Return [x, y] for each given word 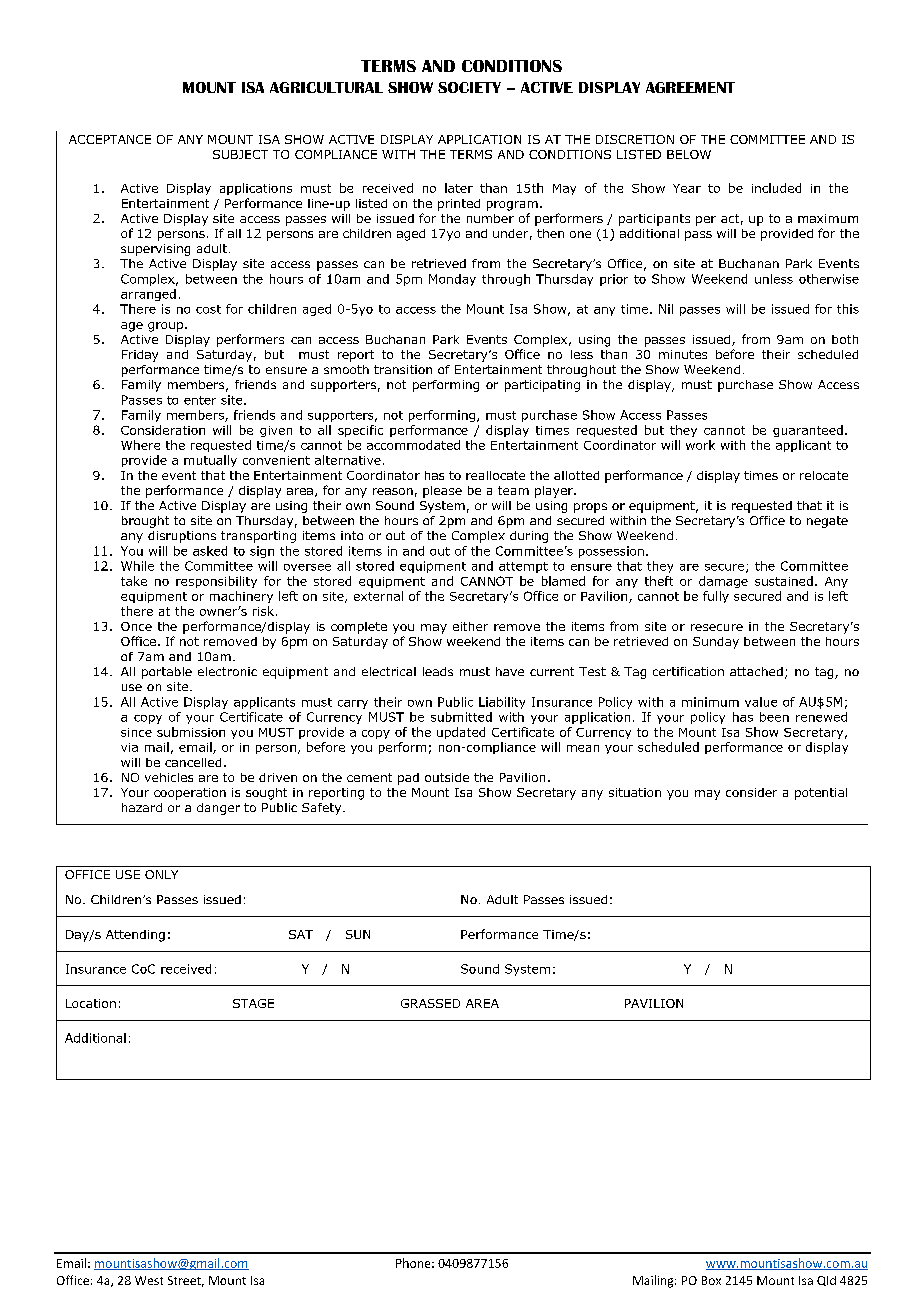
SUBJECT [240, 154]
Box [711, 1280]
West [149, 1280]
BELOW [689, 154]
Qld [826, 1281]
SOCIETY [469, 87]
